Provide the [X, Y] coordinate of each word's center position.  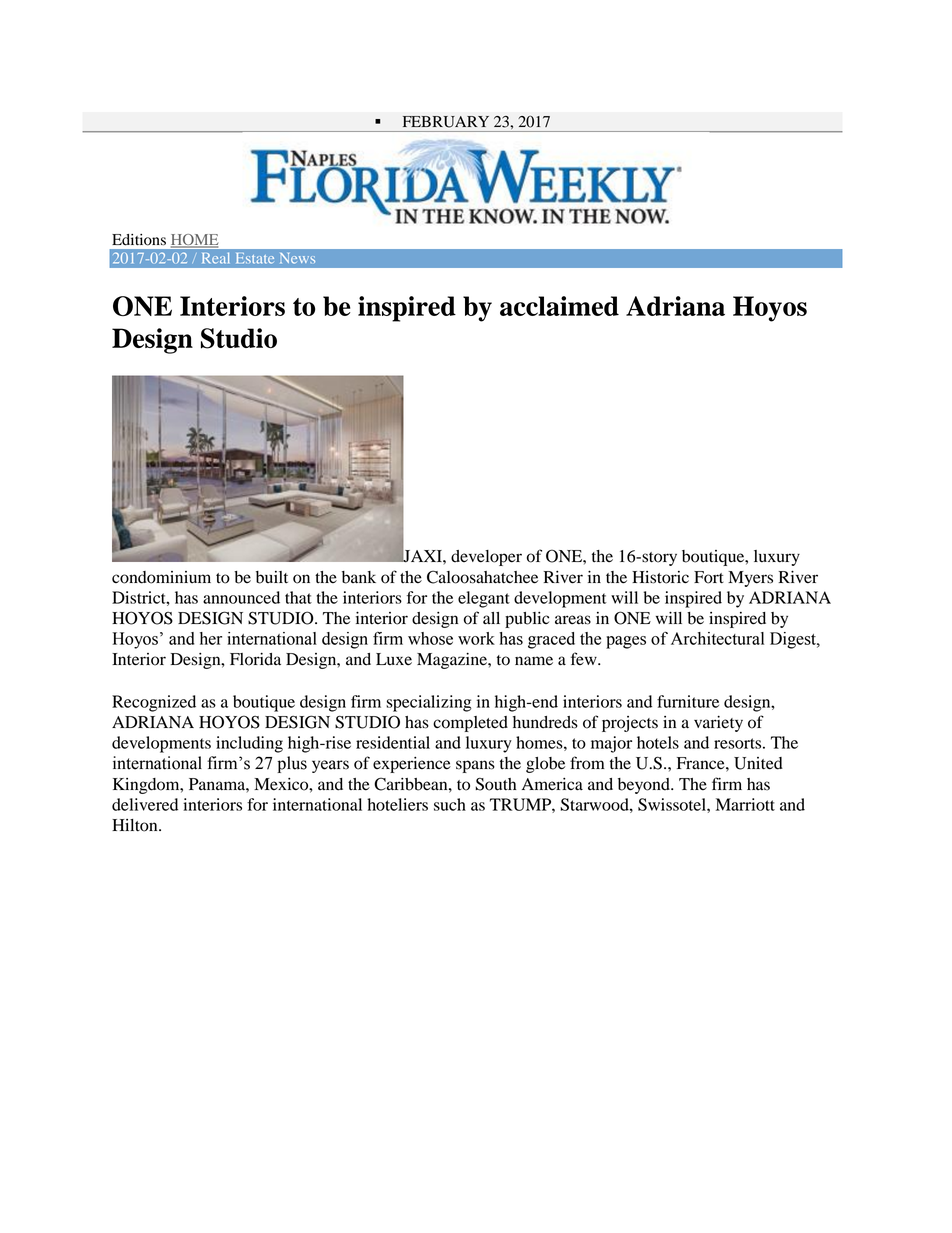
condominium [161, 577]
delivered [145, 804]
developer [486, 558]
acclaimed [559, 306]
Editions [139, 240]
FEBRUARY [446, 122]
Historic [660, 577]
